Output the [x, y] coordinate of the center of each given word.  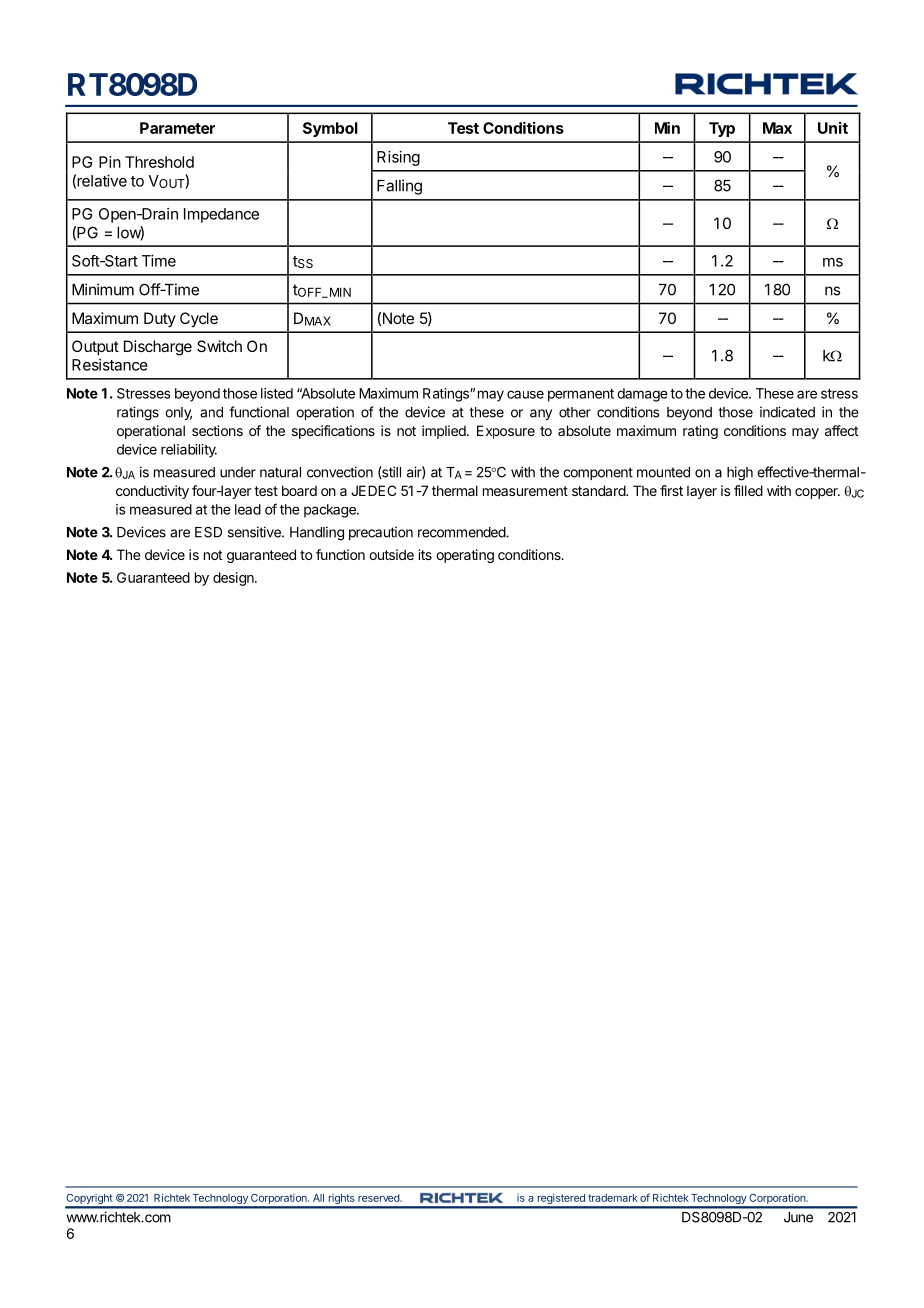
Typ [722, 129]
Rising [398, 158]
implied [445, 432]
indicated [787, 412]
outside [391, 554]
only [178, 413]
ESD [208, 532]
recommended [462, 532]
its [425, 554]
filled [748, 490]
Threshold [159, 162]
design [234, 579]
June [798, 1217]
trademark [613, 1198]
